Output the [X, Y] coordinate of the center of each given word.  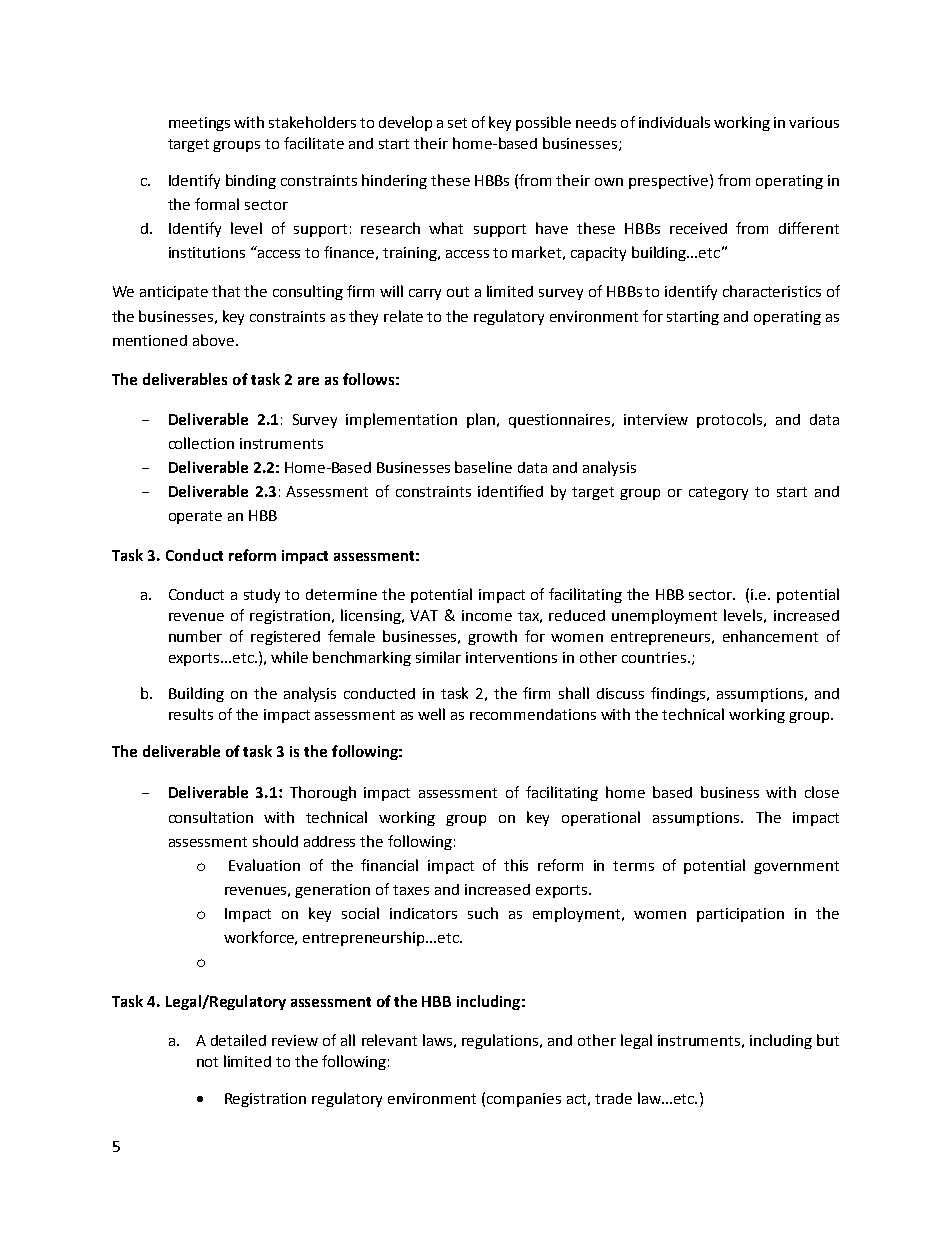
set [457, 123]
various [814, 122]
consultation [211, 817]
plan [481, 420]
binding [251, 181]
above [213, 340]
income [487, 615]
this [516, 865]
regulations [501, 1041]
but [828, 1040]
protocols [729, 420]
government [796, 867]
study [262, 596]
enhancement [770, 636]
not [207, 1062]
